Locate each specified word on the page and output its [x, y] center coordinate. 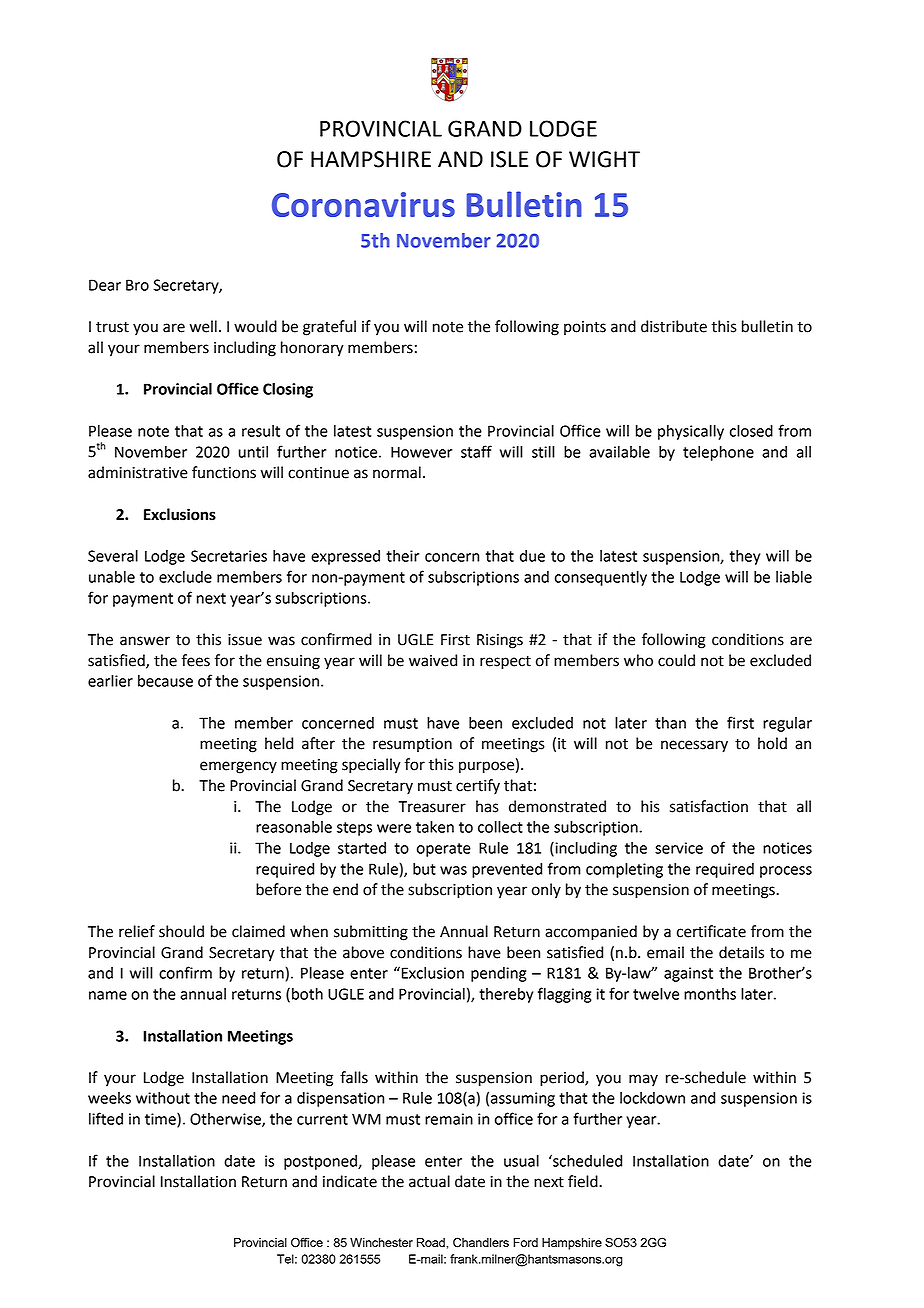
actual [429, 1181]
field [584, 1181]
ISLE [509, 159]
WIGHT [604, 159]
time [161, 1120]
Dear [105, 285]
